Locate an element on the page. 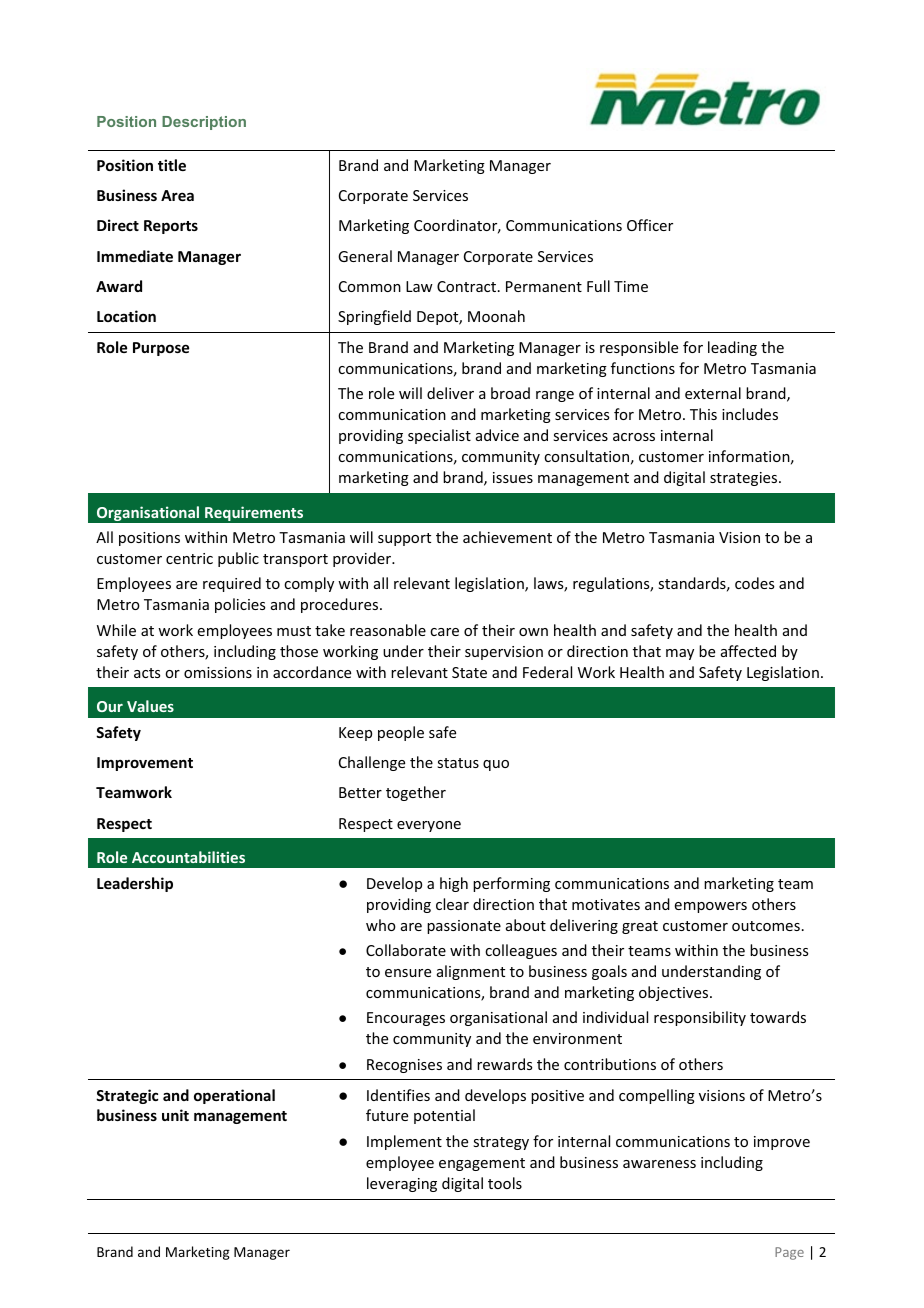  awareness is located at coordinates (659, 1164).
